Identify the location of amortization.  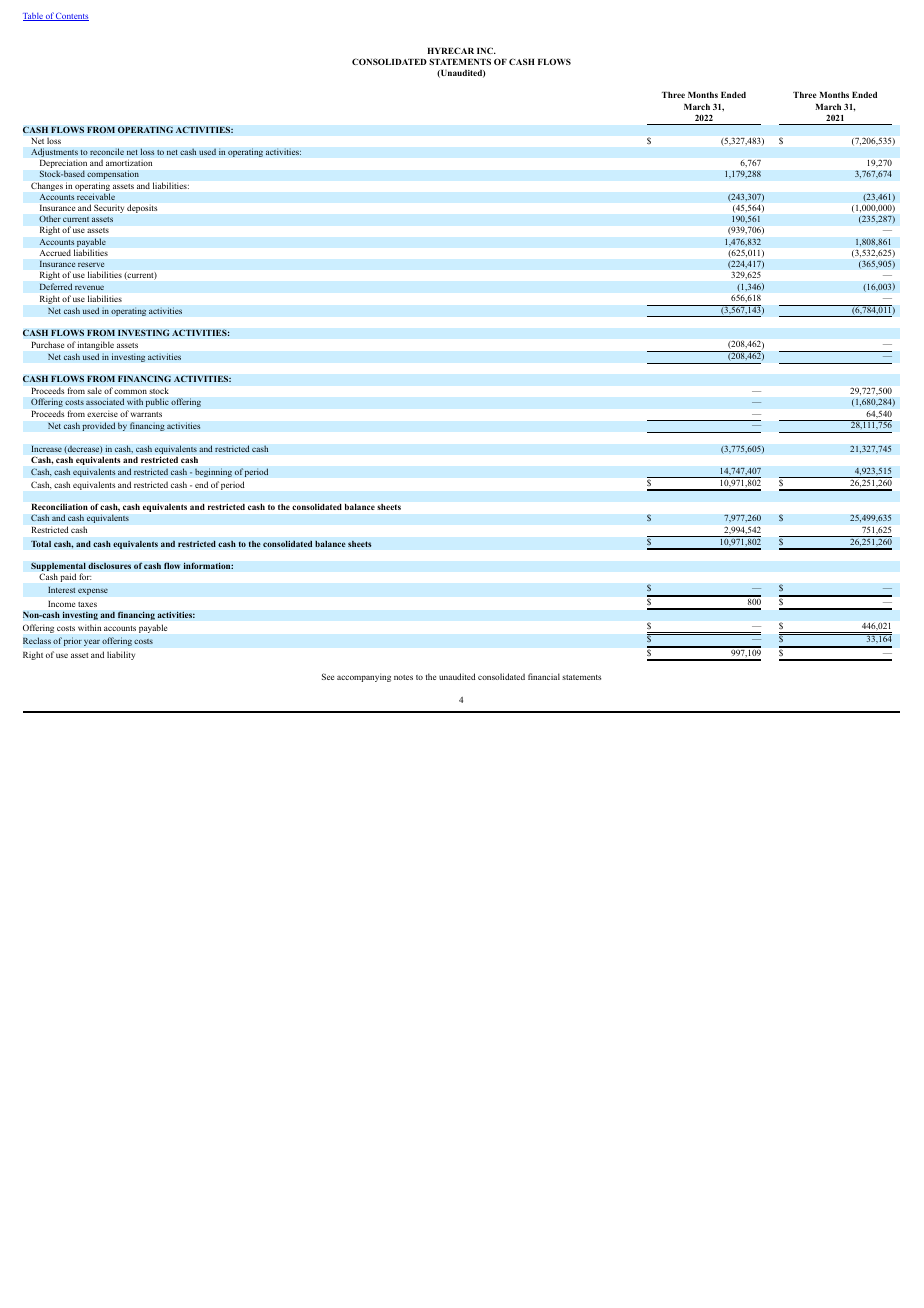
(129, 162).
